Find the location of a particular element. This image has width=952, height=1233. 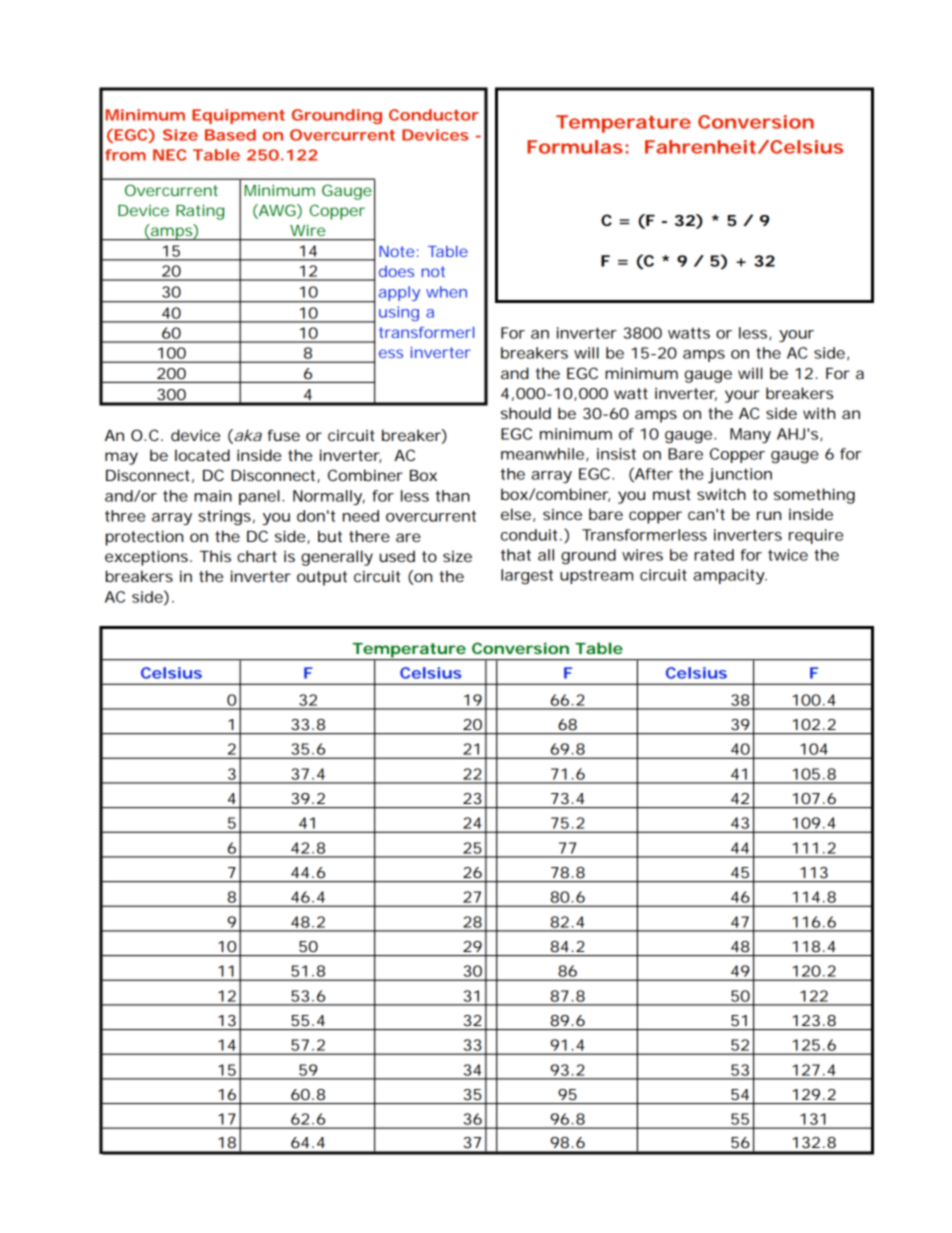

This is located at coordinates (215, 556).
